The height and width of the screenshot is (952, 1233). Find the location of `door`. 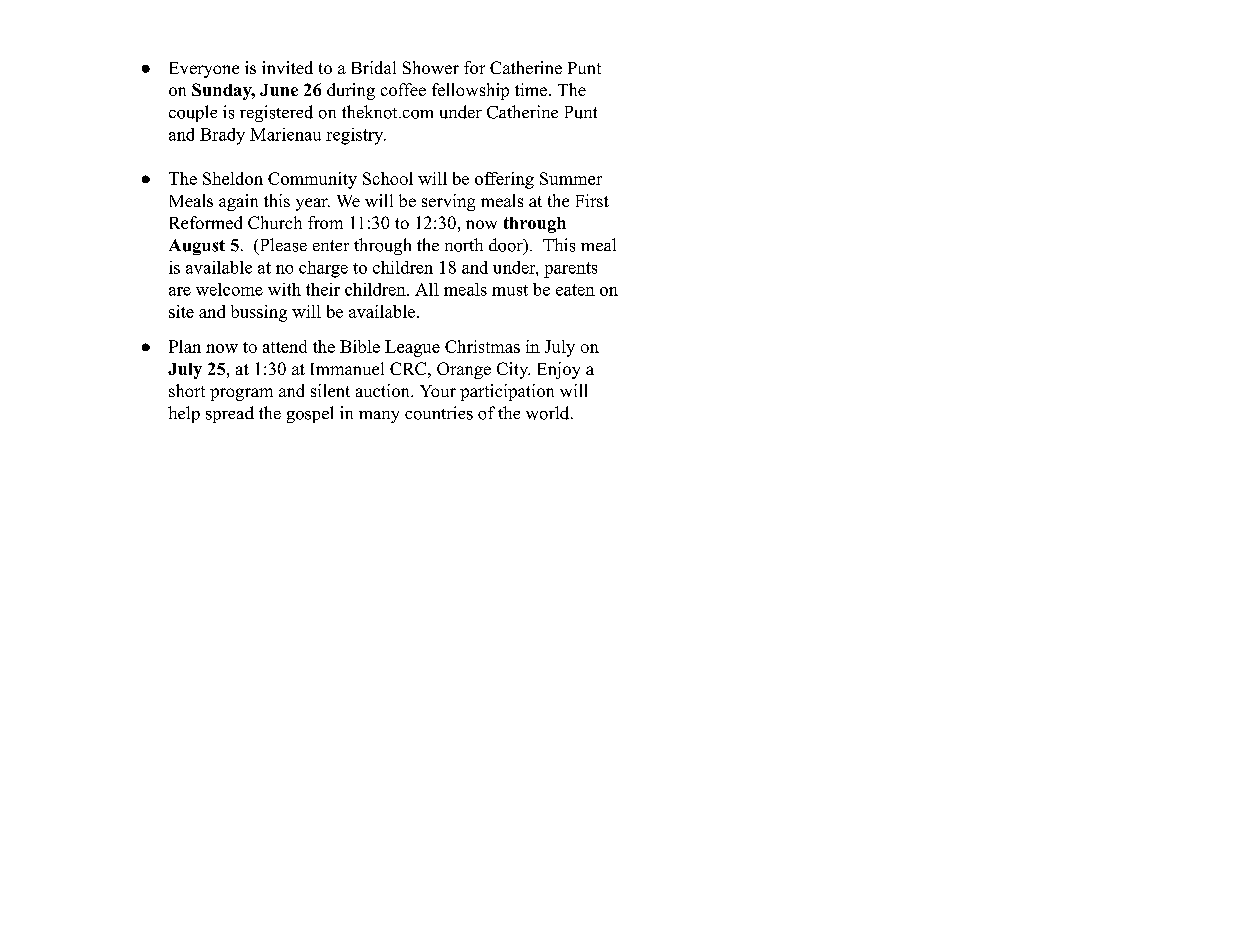

door is located at coordinates (507, 246).
